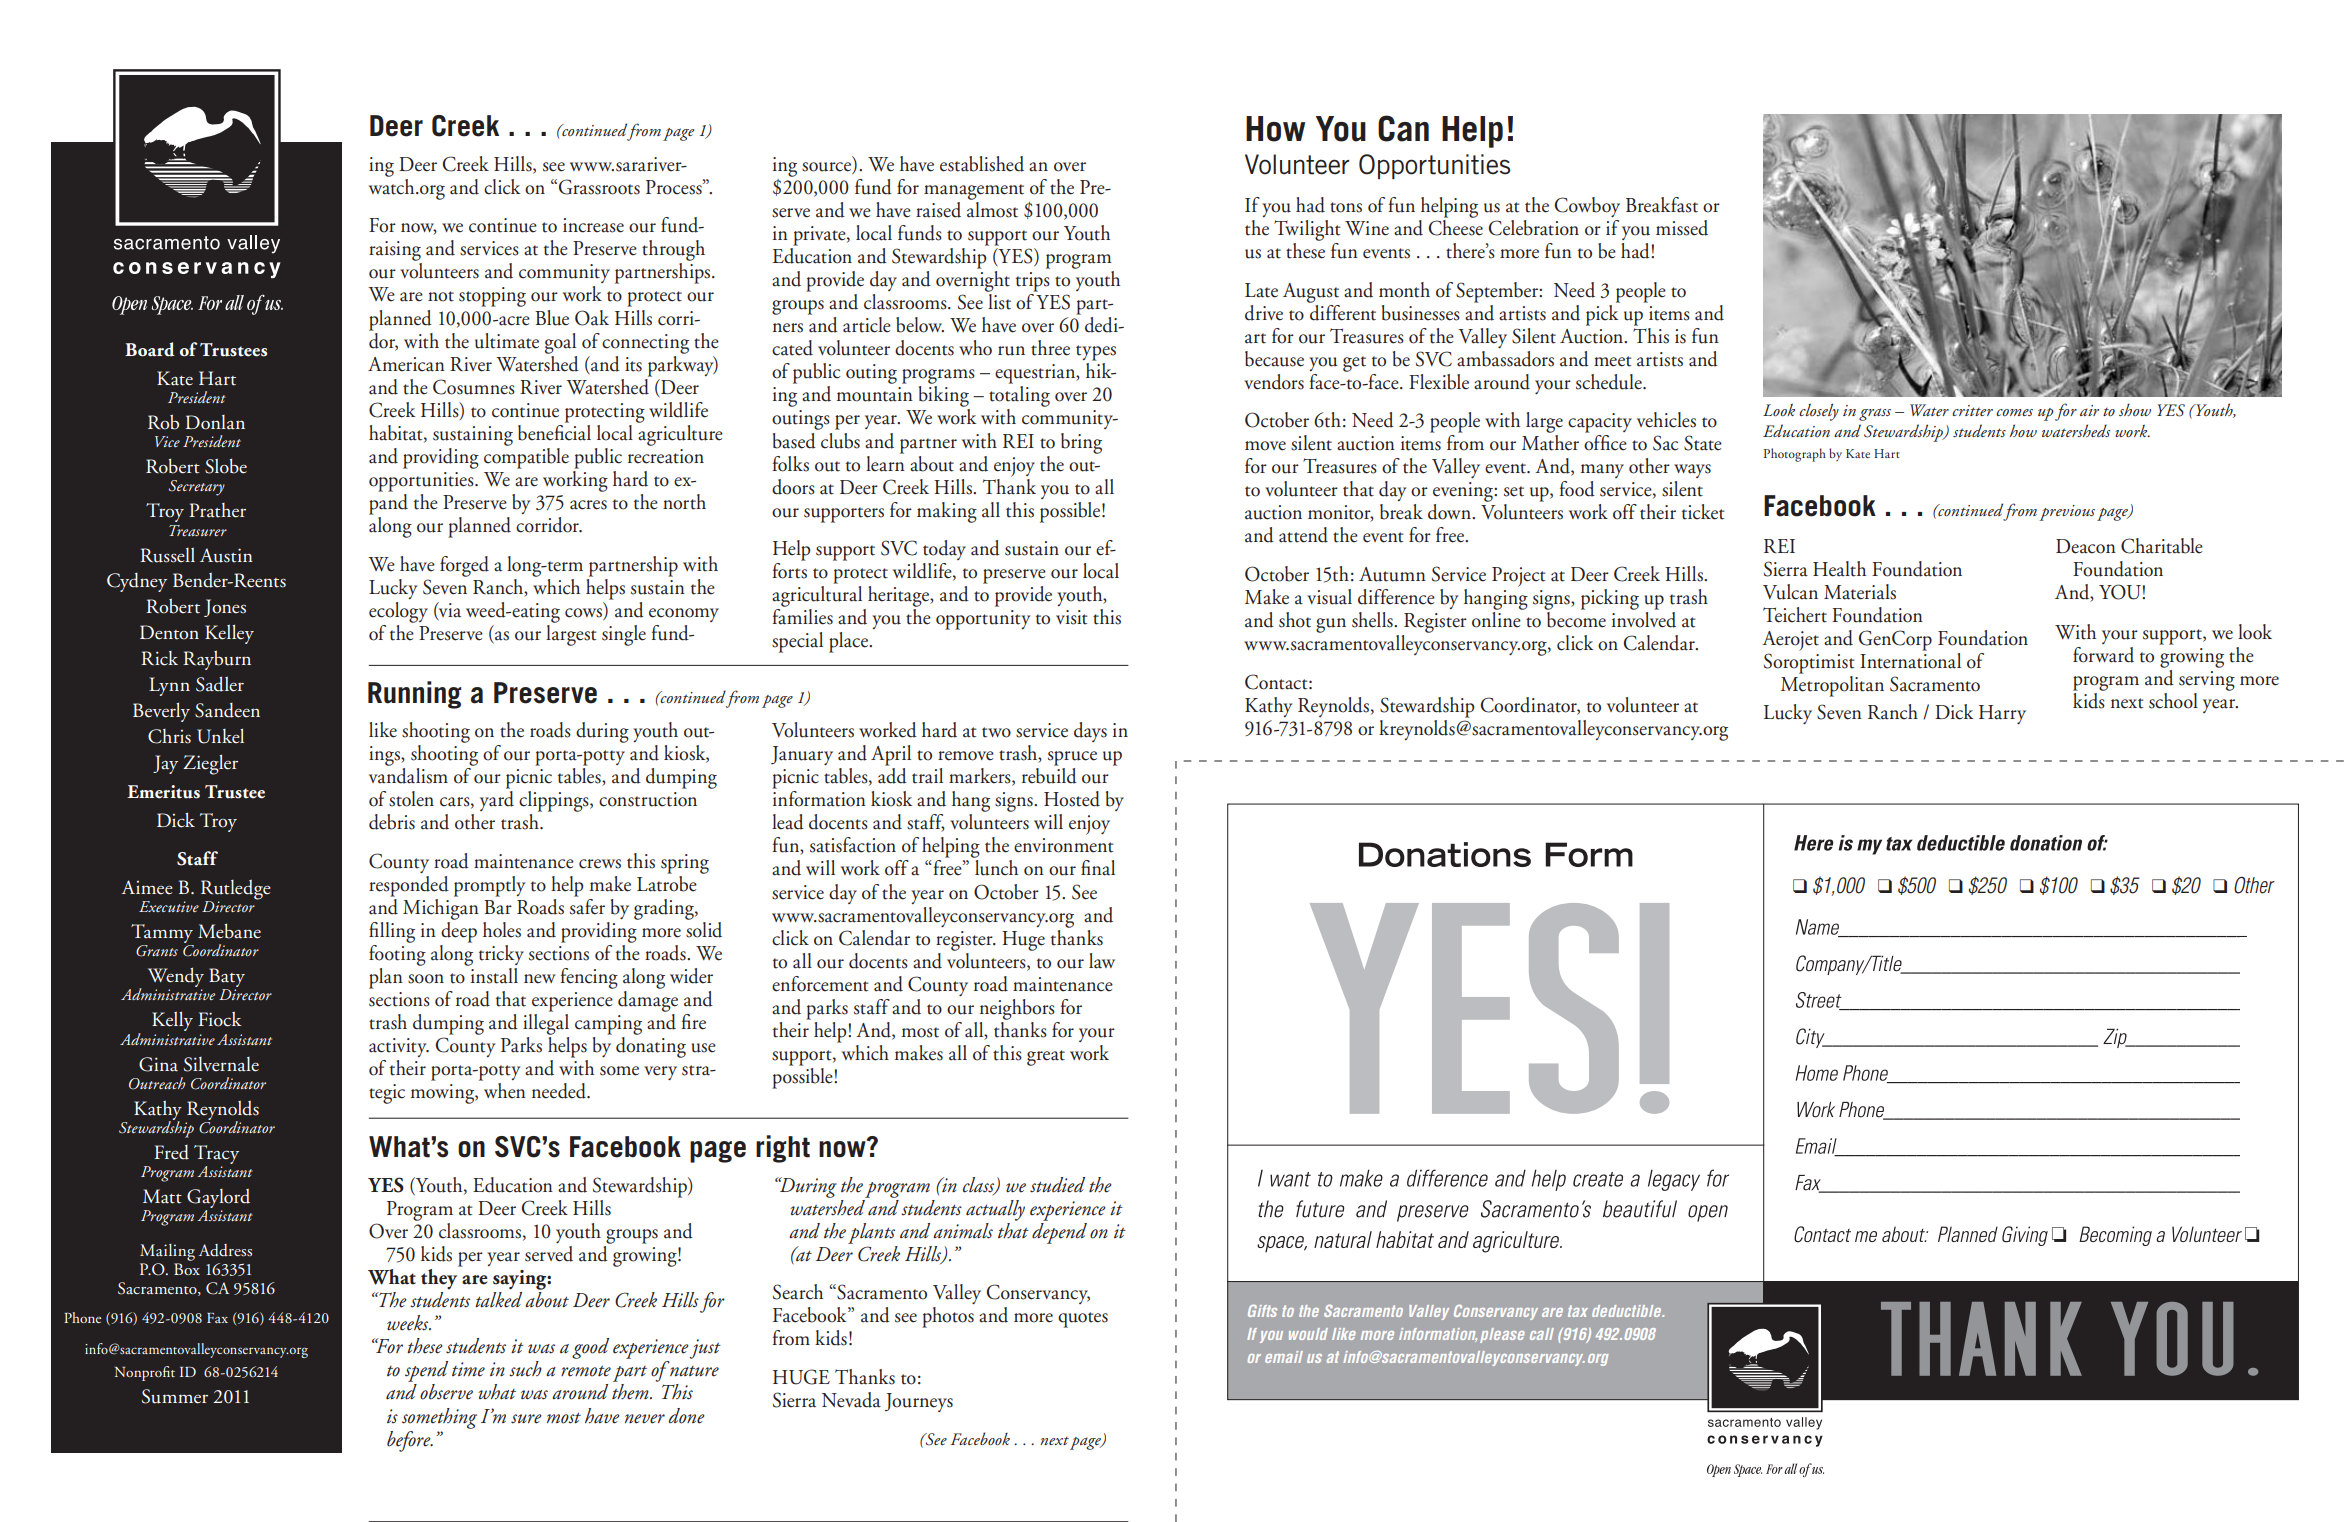 Image resolution: width=2351 pixels, height=1522 pixels. I want to click on deductible, so click(1628, 1311).
